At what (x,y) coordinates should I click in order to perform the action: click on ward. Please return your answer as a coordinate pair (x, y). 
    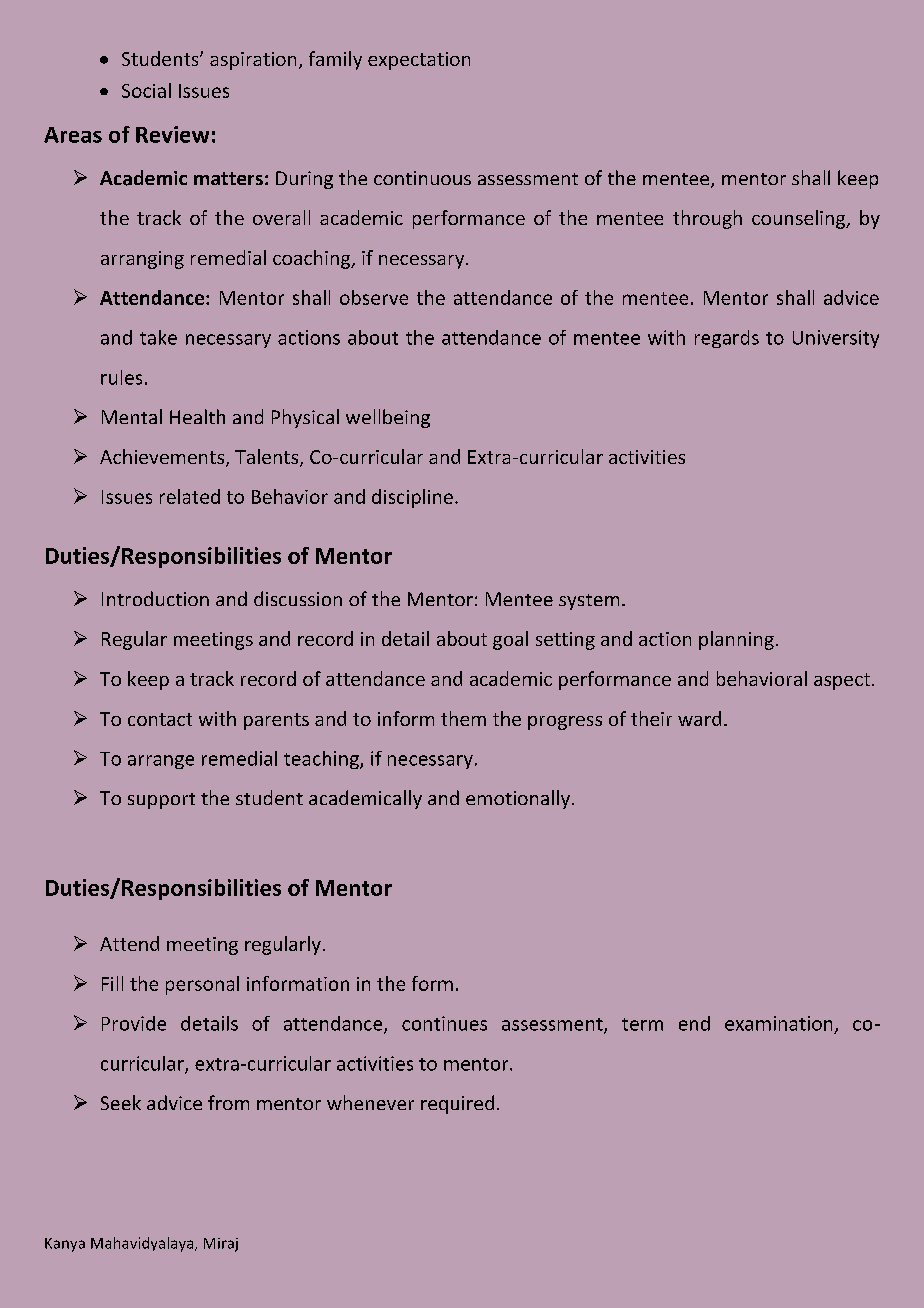
    Looking at the image, I should click on (699, 718).
